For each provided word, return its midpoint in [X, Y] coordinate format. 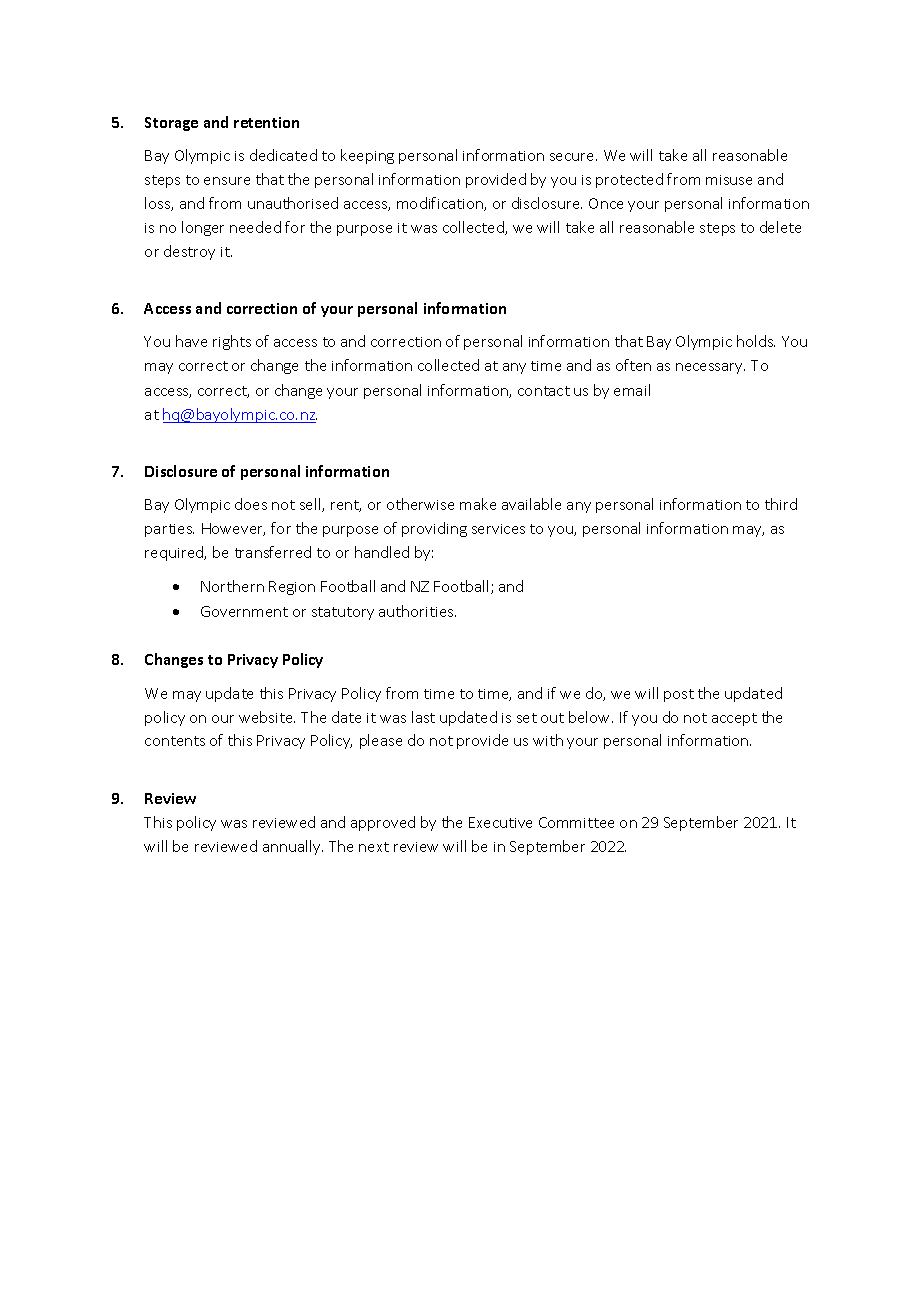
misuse [729, 180]
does [251, 504]
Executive [500, 822]
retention [266, 122]
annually [293, 847]
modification [441, 204]
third [781, 504]
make [478, 504]
